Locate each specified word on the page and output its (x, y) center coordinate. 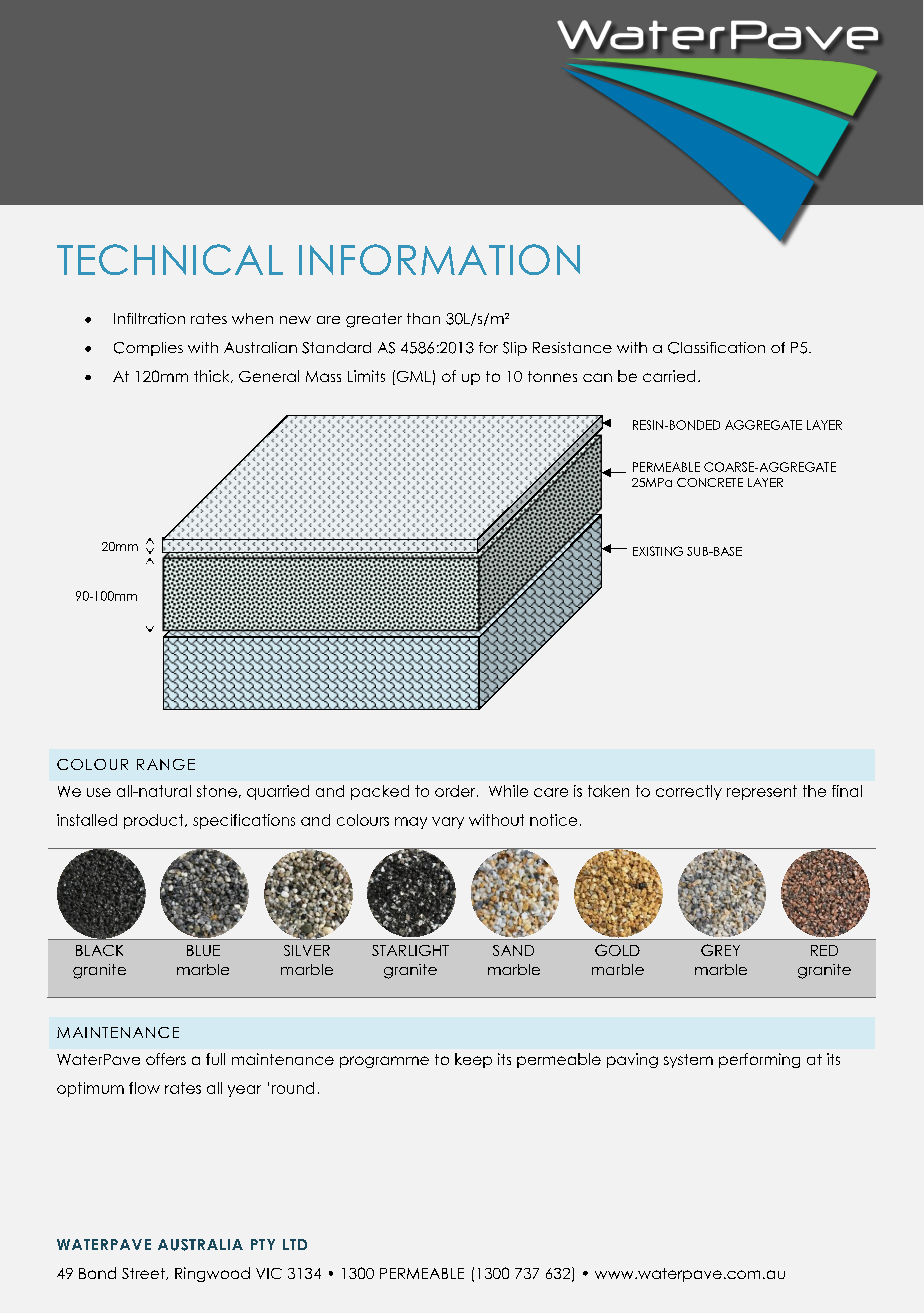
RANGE (166, 764)
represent (762, 792)
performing (759, 1060)
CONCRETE (710, 482)
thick (213, 376)
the (814, 791)
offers (166, 1059)
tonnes (552, 376)
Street (144, 1274)
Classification (716, 348)
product (155, 821)
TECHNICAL (170, 259)
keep (473, 1060)
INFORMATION (439, 259)
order (456, 791)
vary (448, 823)
